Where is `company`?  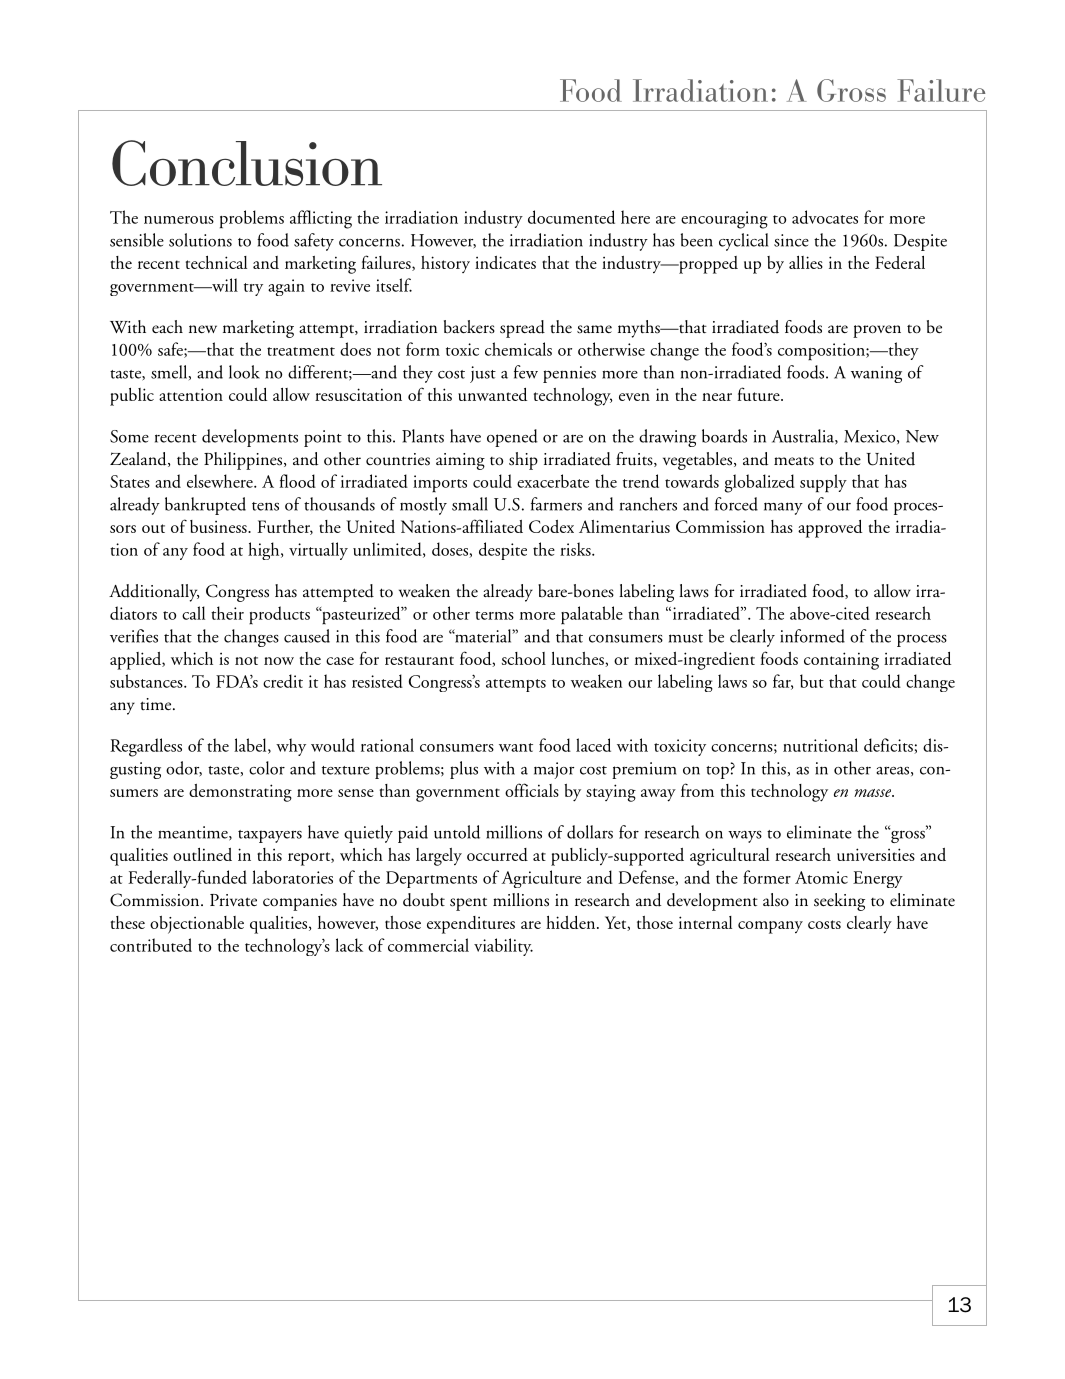
company is located at coordinates (770, 927).
